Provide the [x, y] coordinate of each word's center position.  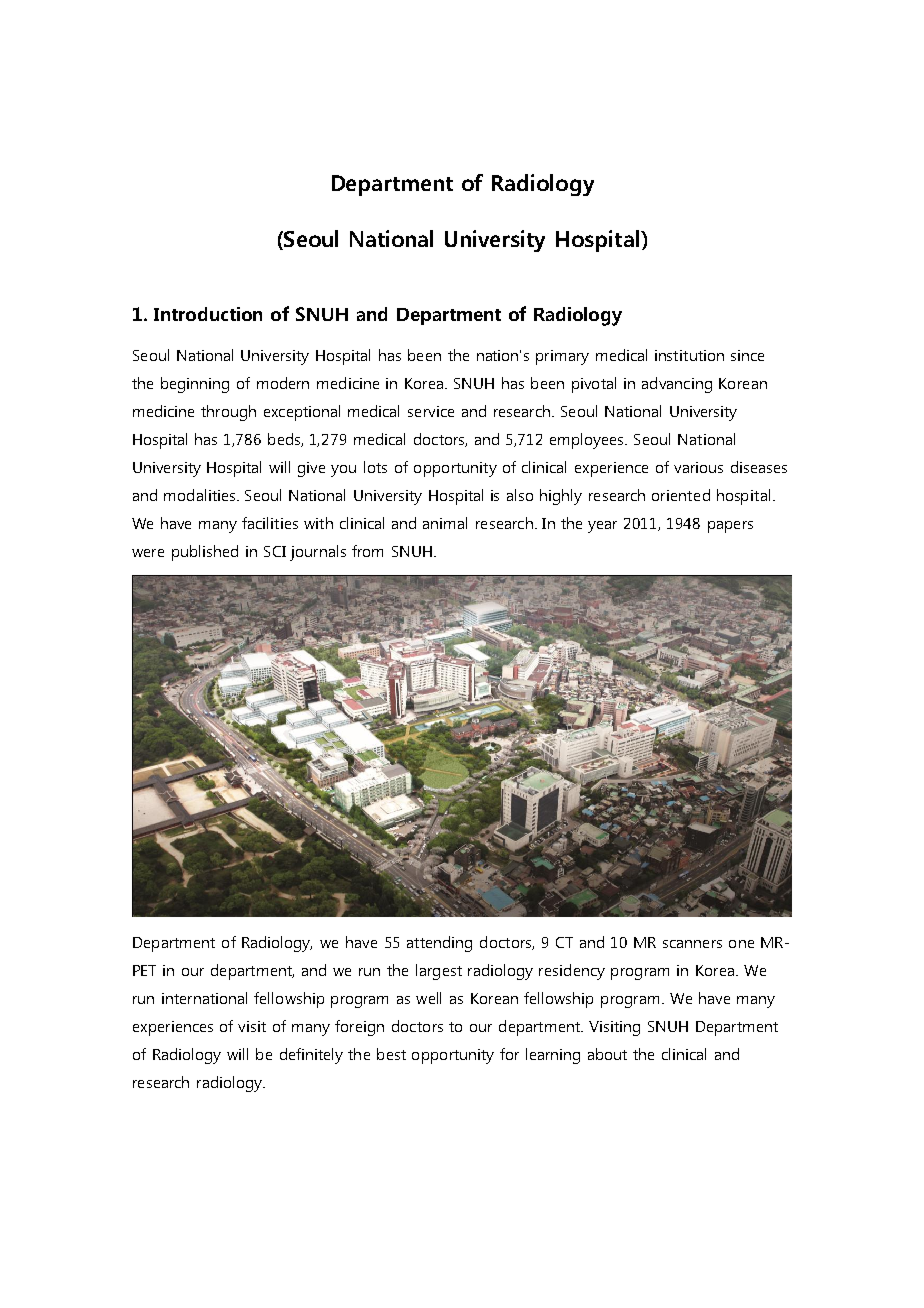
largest [439, 972]
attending [439, 944]
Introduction [208, 314]
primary [562, 357]
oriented [681, 495]
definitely [311, 1056]
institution [689, 355]
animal [445, 523]
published [205, 553]
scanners [692, 944]
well [428, 998]
